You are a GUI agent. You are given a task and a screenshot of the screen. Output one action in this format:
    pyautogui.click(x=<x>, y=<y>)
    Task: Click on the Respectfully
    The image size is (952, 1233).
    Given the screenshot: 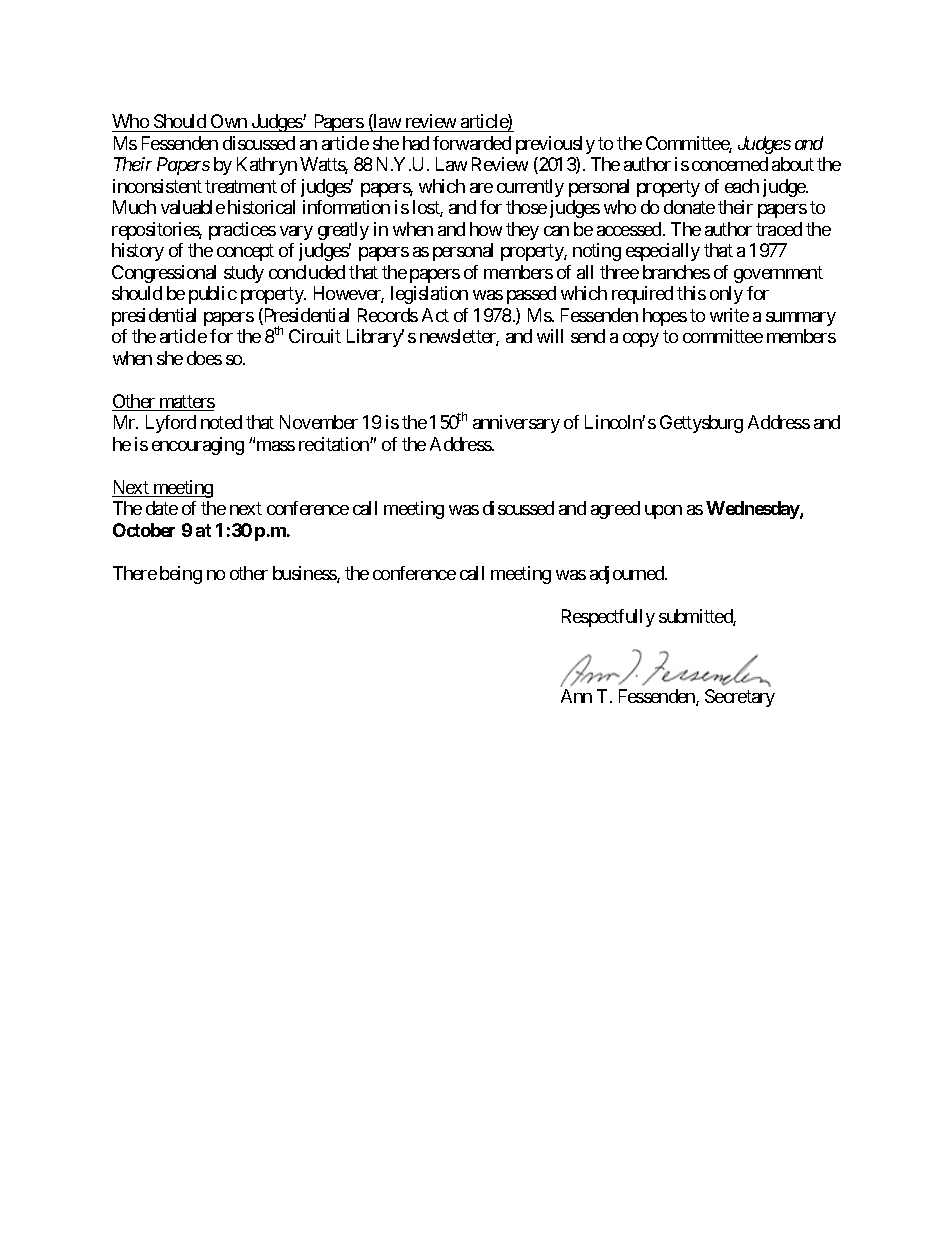 What is the action you would take?
    pyautogui.click(x=608, y=618)
